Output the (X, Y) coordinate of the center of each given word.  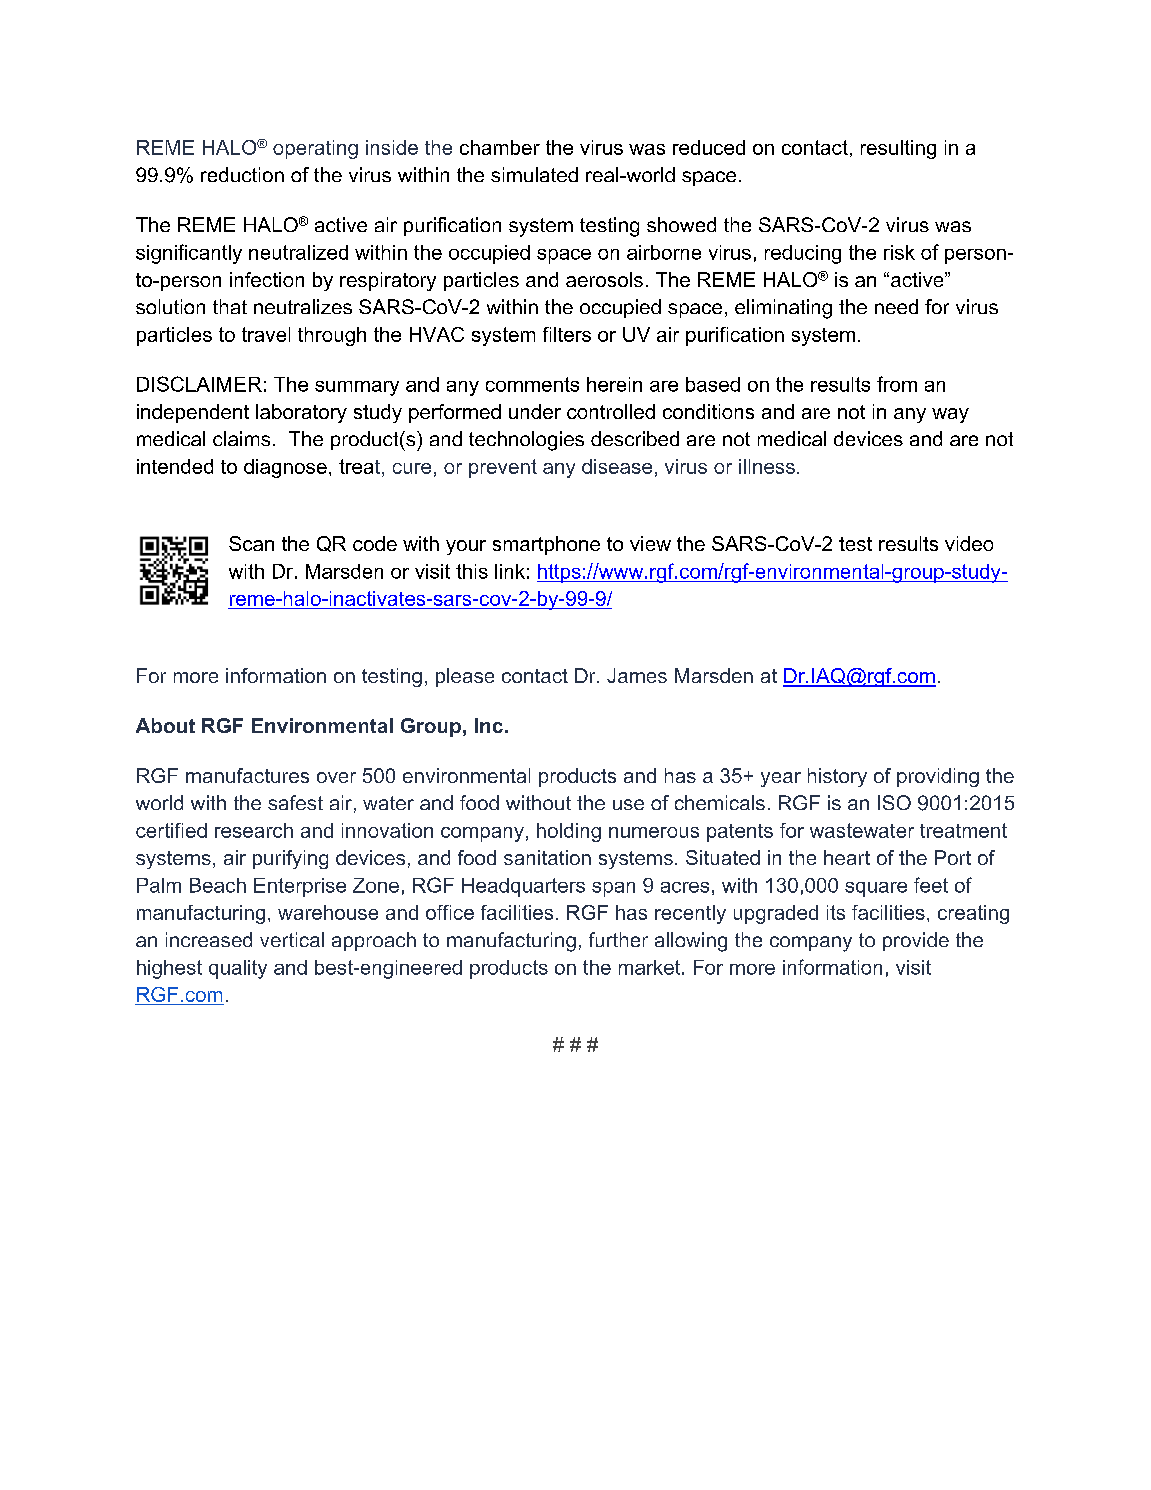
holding (569, 832)
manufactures (247, 775)
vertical (292, 939)
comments (532, 384)
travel (266, 334)
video (969, 543)
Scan (251, 543)
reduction (242, 174)
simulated (534, 174)
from (897, 384)
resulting (898, 149)
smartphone (546, 545)
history (837, 777)
